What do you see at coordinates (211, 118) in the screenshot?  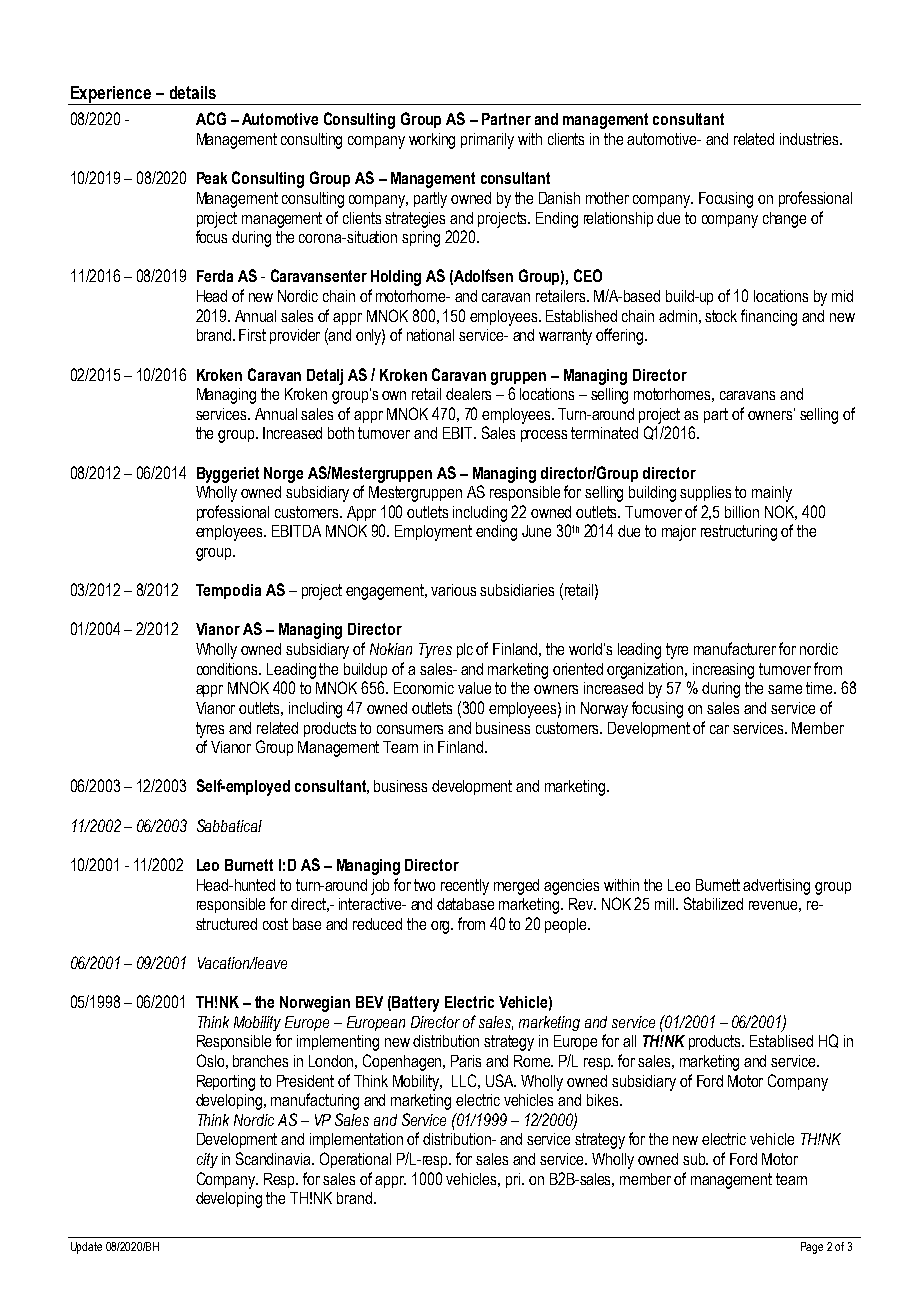 I see `ACG` at bounding box center [211, 118].
